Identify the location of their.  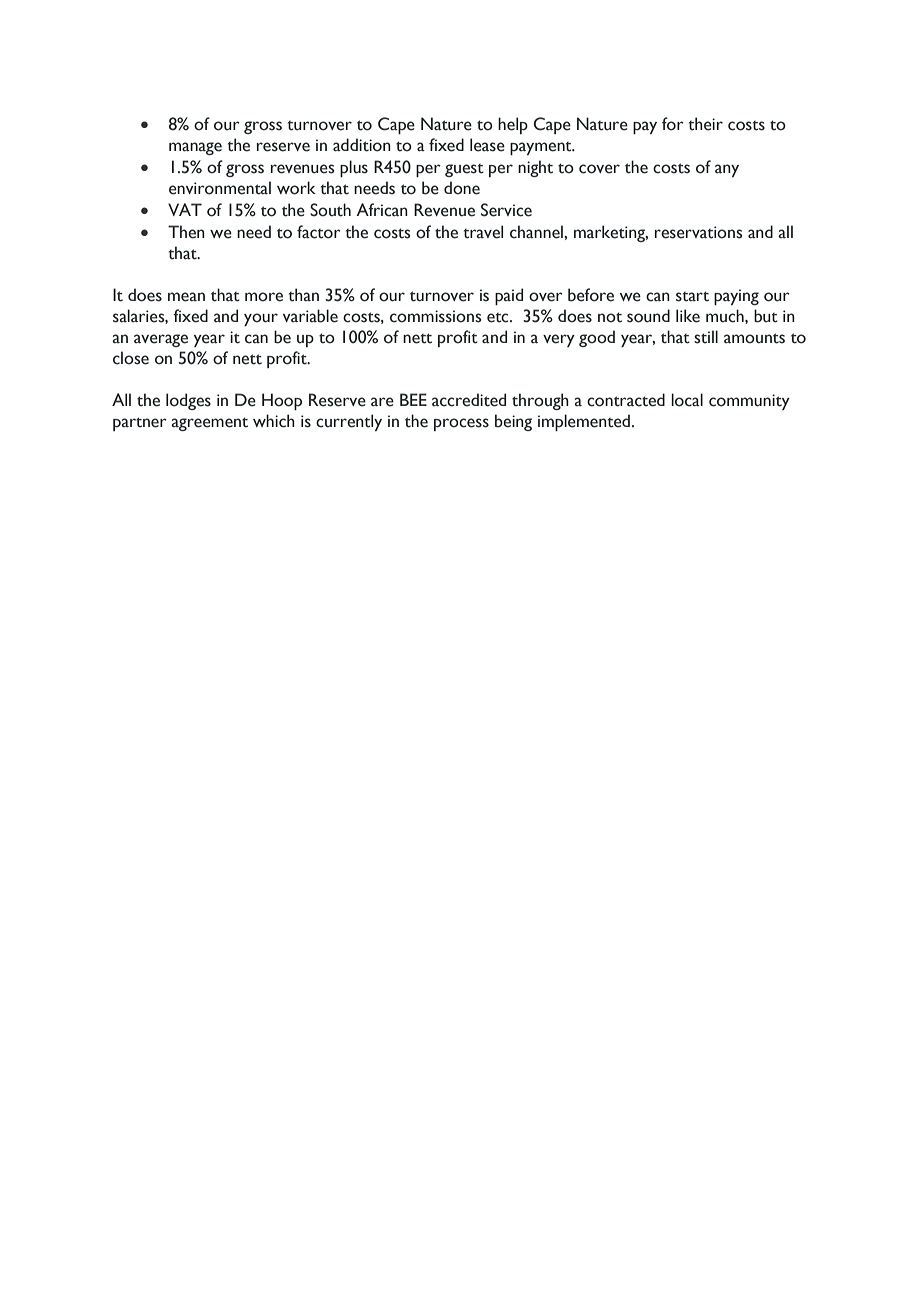
(706, 124).
